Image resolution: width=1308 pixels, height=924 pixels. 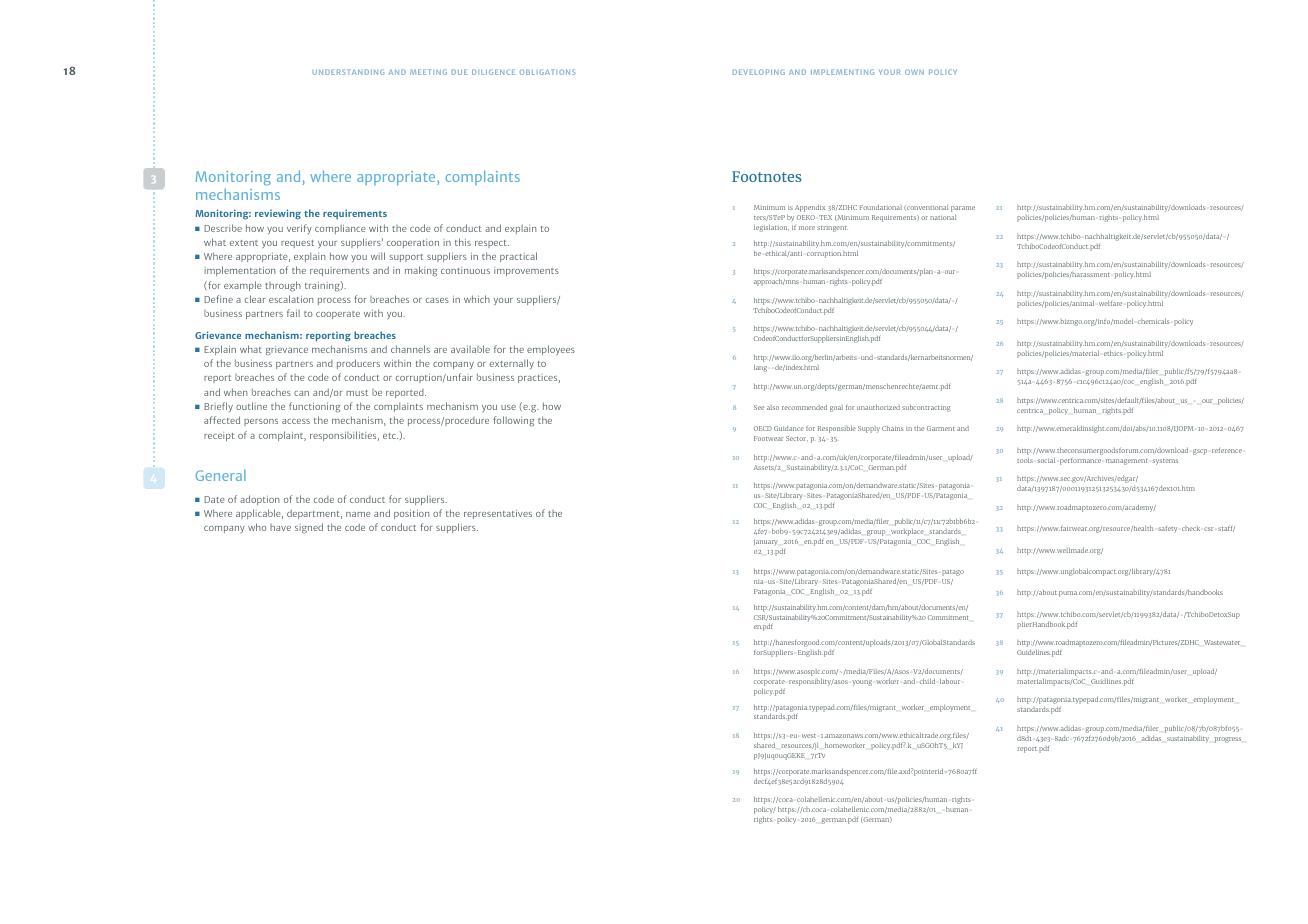 I want to click on following, so click(x=513, y=421).
